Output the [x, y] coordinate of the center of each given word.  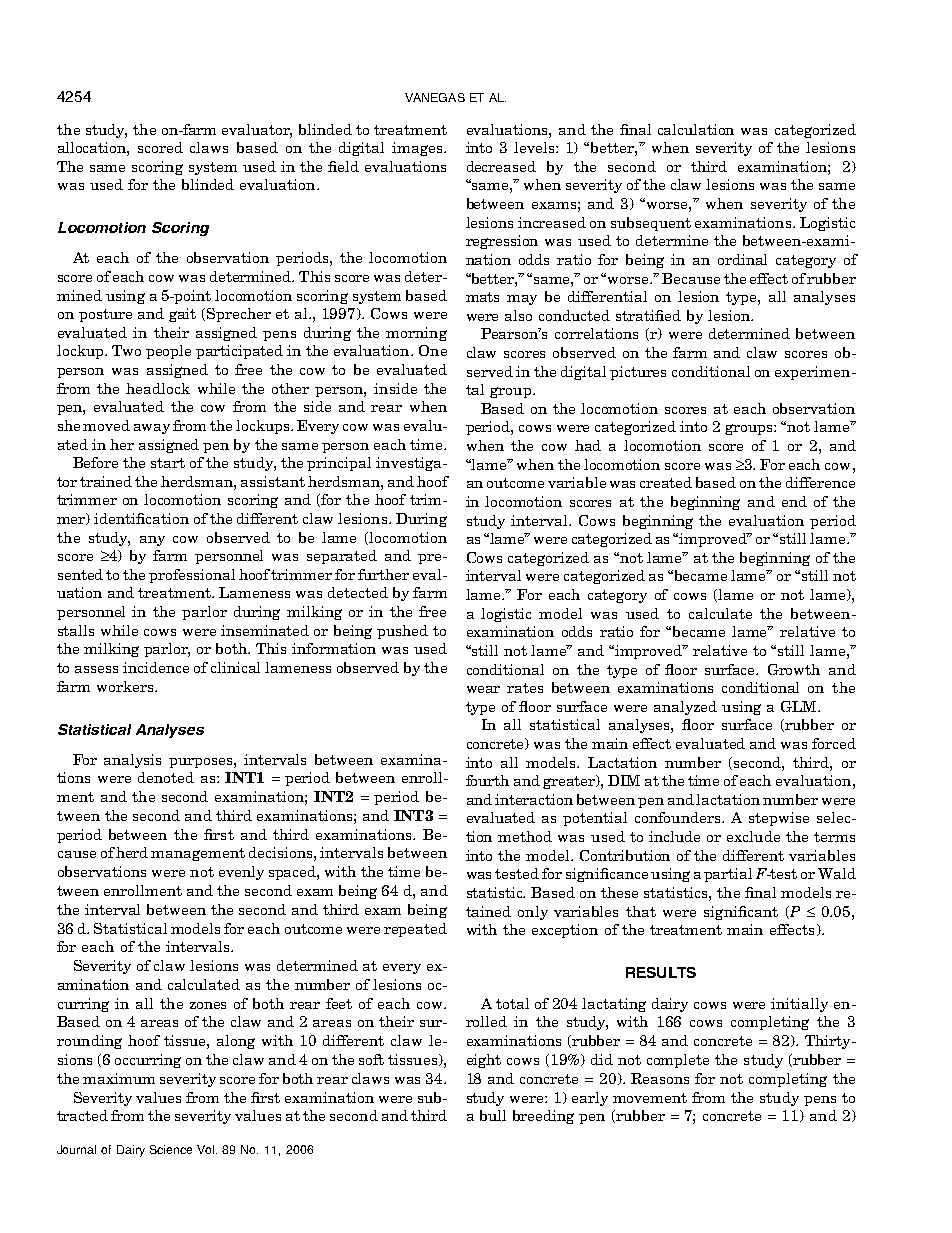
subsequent [651, 224]
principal [339, 464]
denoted [166, 777]
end [794, 501]
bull [493, 1115]
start [168, 463]
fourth [487, 780]
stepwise [779, 819]
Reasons [660, 1078]
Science [171, 1149]
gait [182, 315]
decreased [501, 166]
